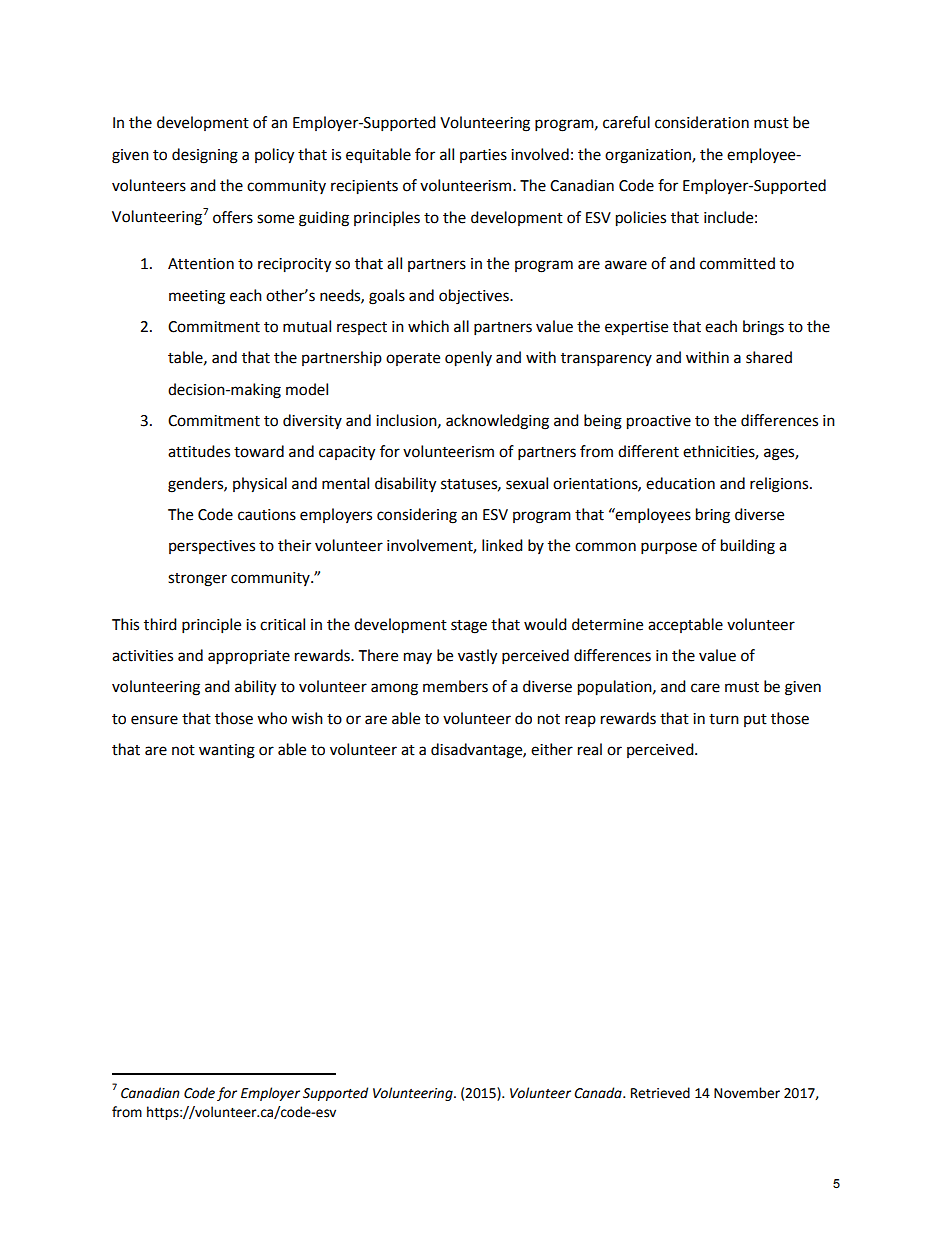  I want to click on Canada, so click(599, 1093).
